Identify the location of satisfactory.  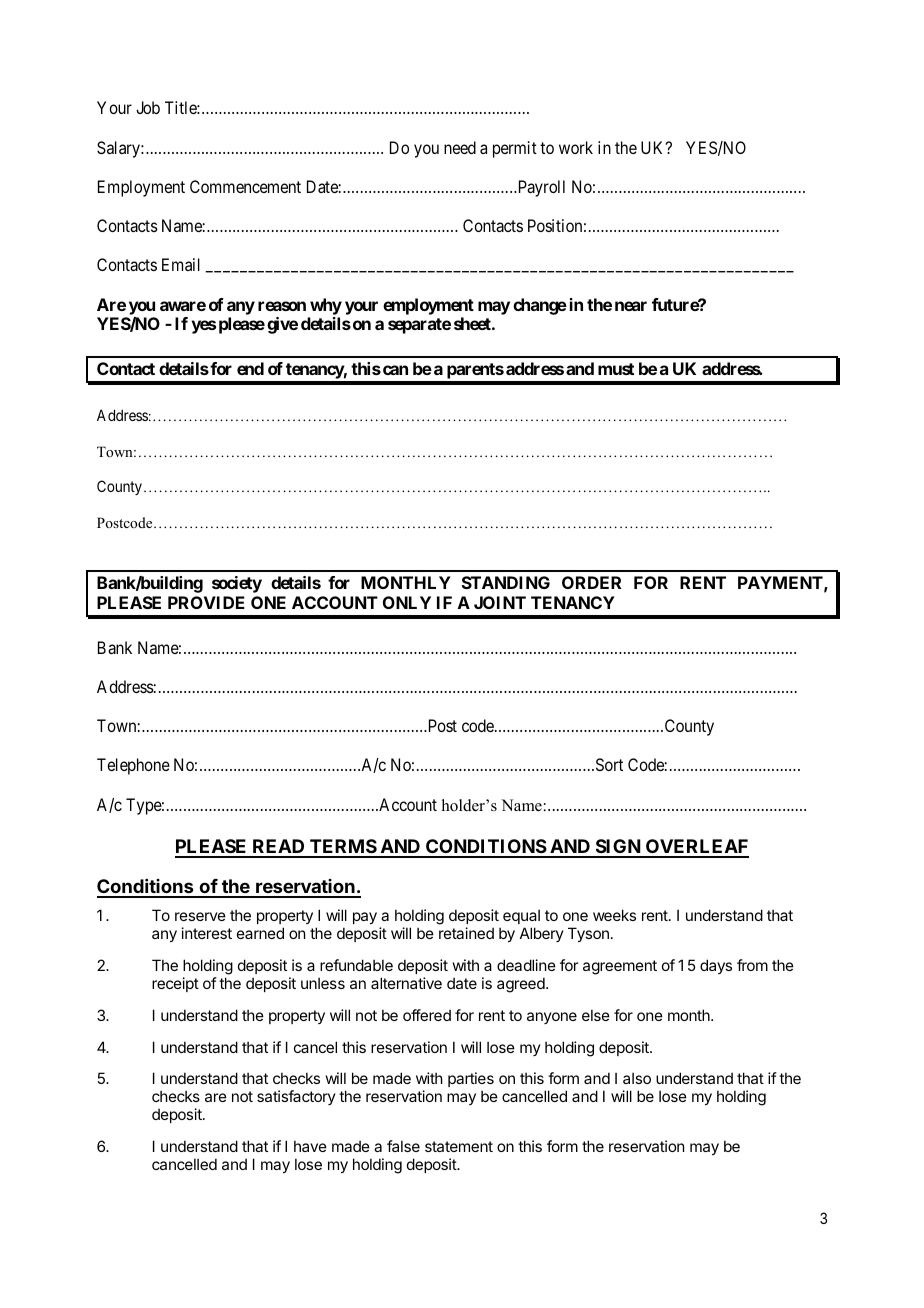
(296, 1097).
